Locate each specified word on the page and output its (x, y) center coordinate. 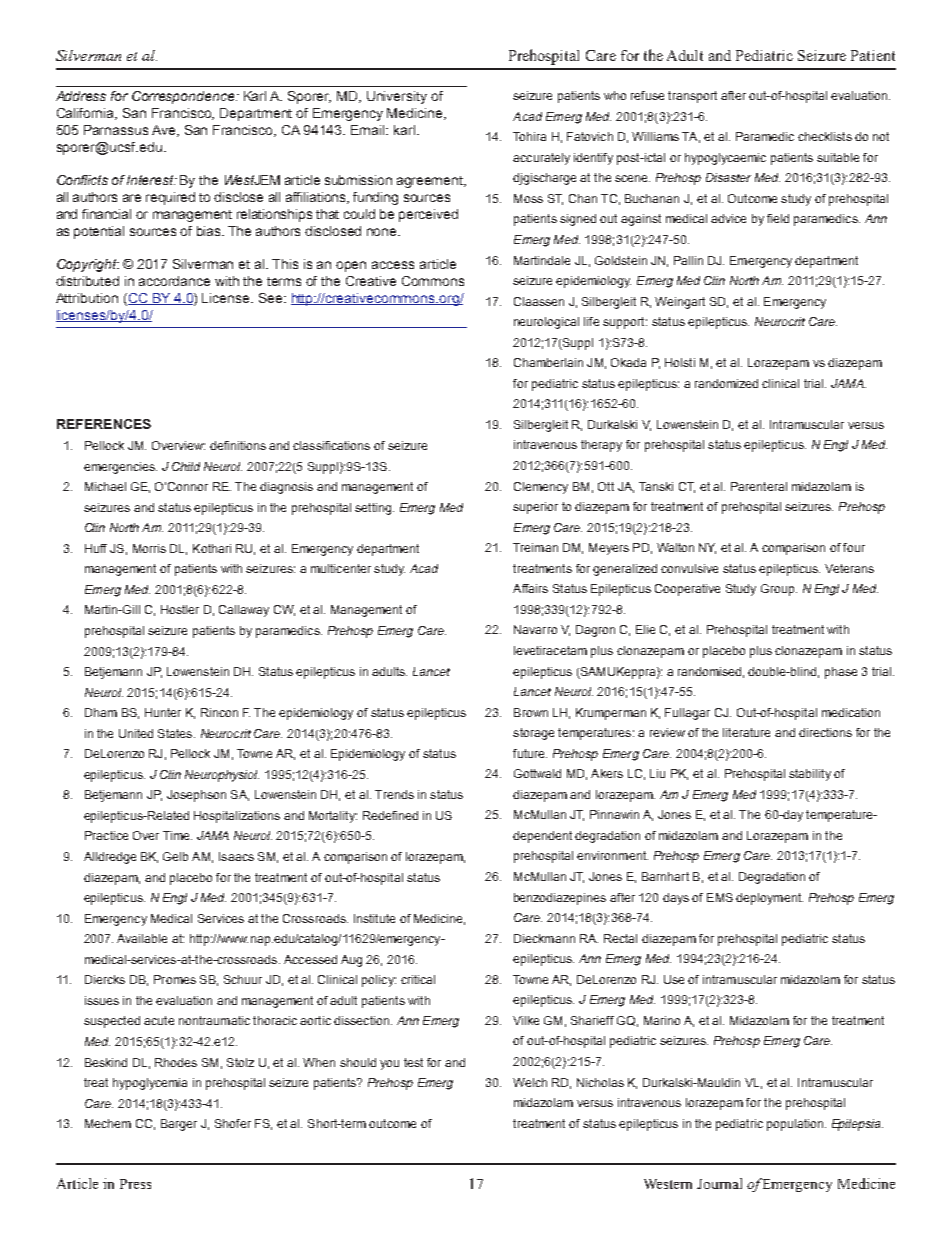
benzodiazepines (560, 899)
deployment (769, 899)
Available (142, 938)
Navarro (535, 629)
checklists (825, 136)
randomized (726, 383)
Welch (530, 1082)
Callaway (244, 611)
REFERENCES (104, 424)
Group (779, 590)
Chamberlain (548, 362)
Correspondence (184, 97)
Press (135, 1184)
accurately (541, 159)
